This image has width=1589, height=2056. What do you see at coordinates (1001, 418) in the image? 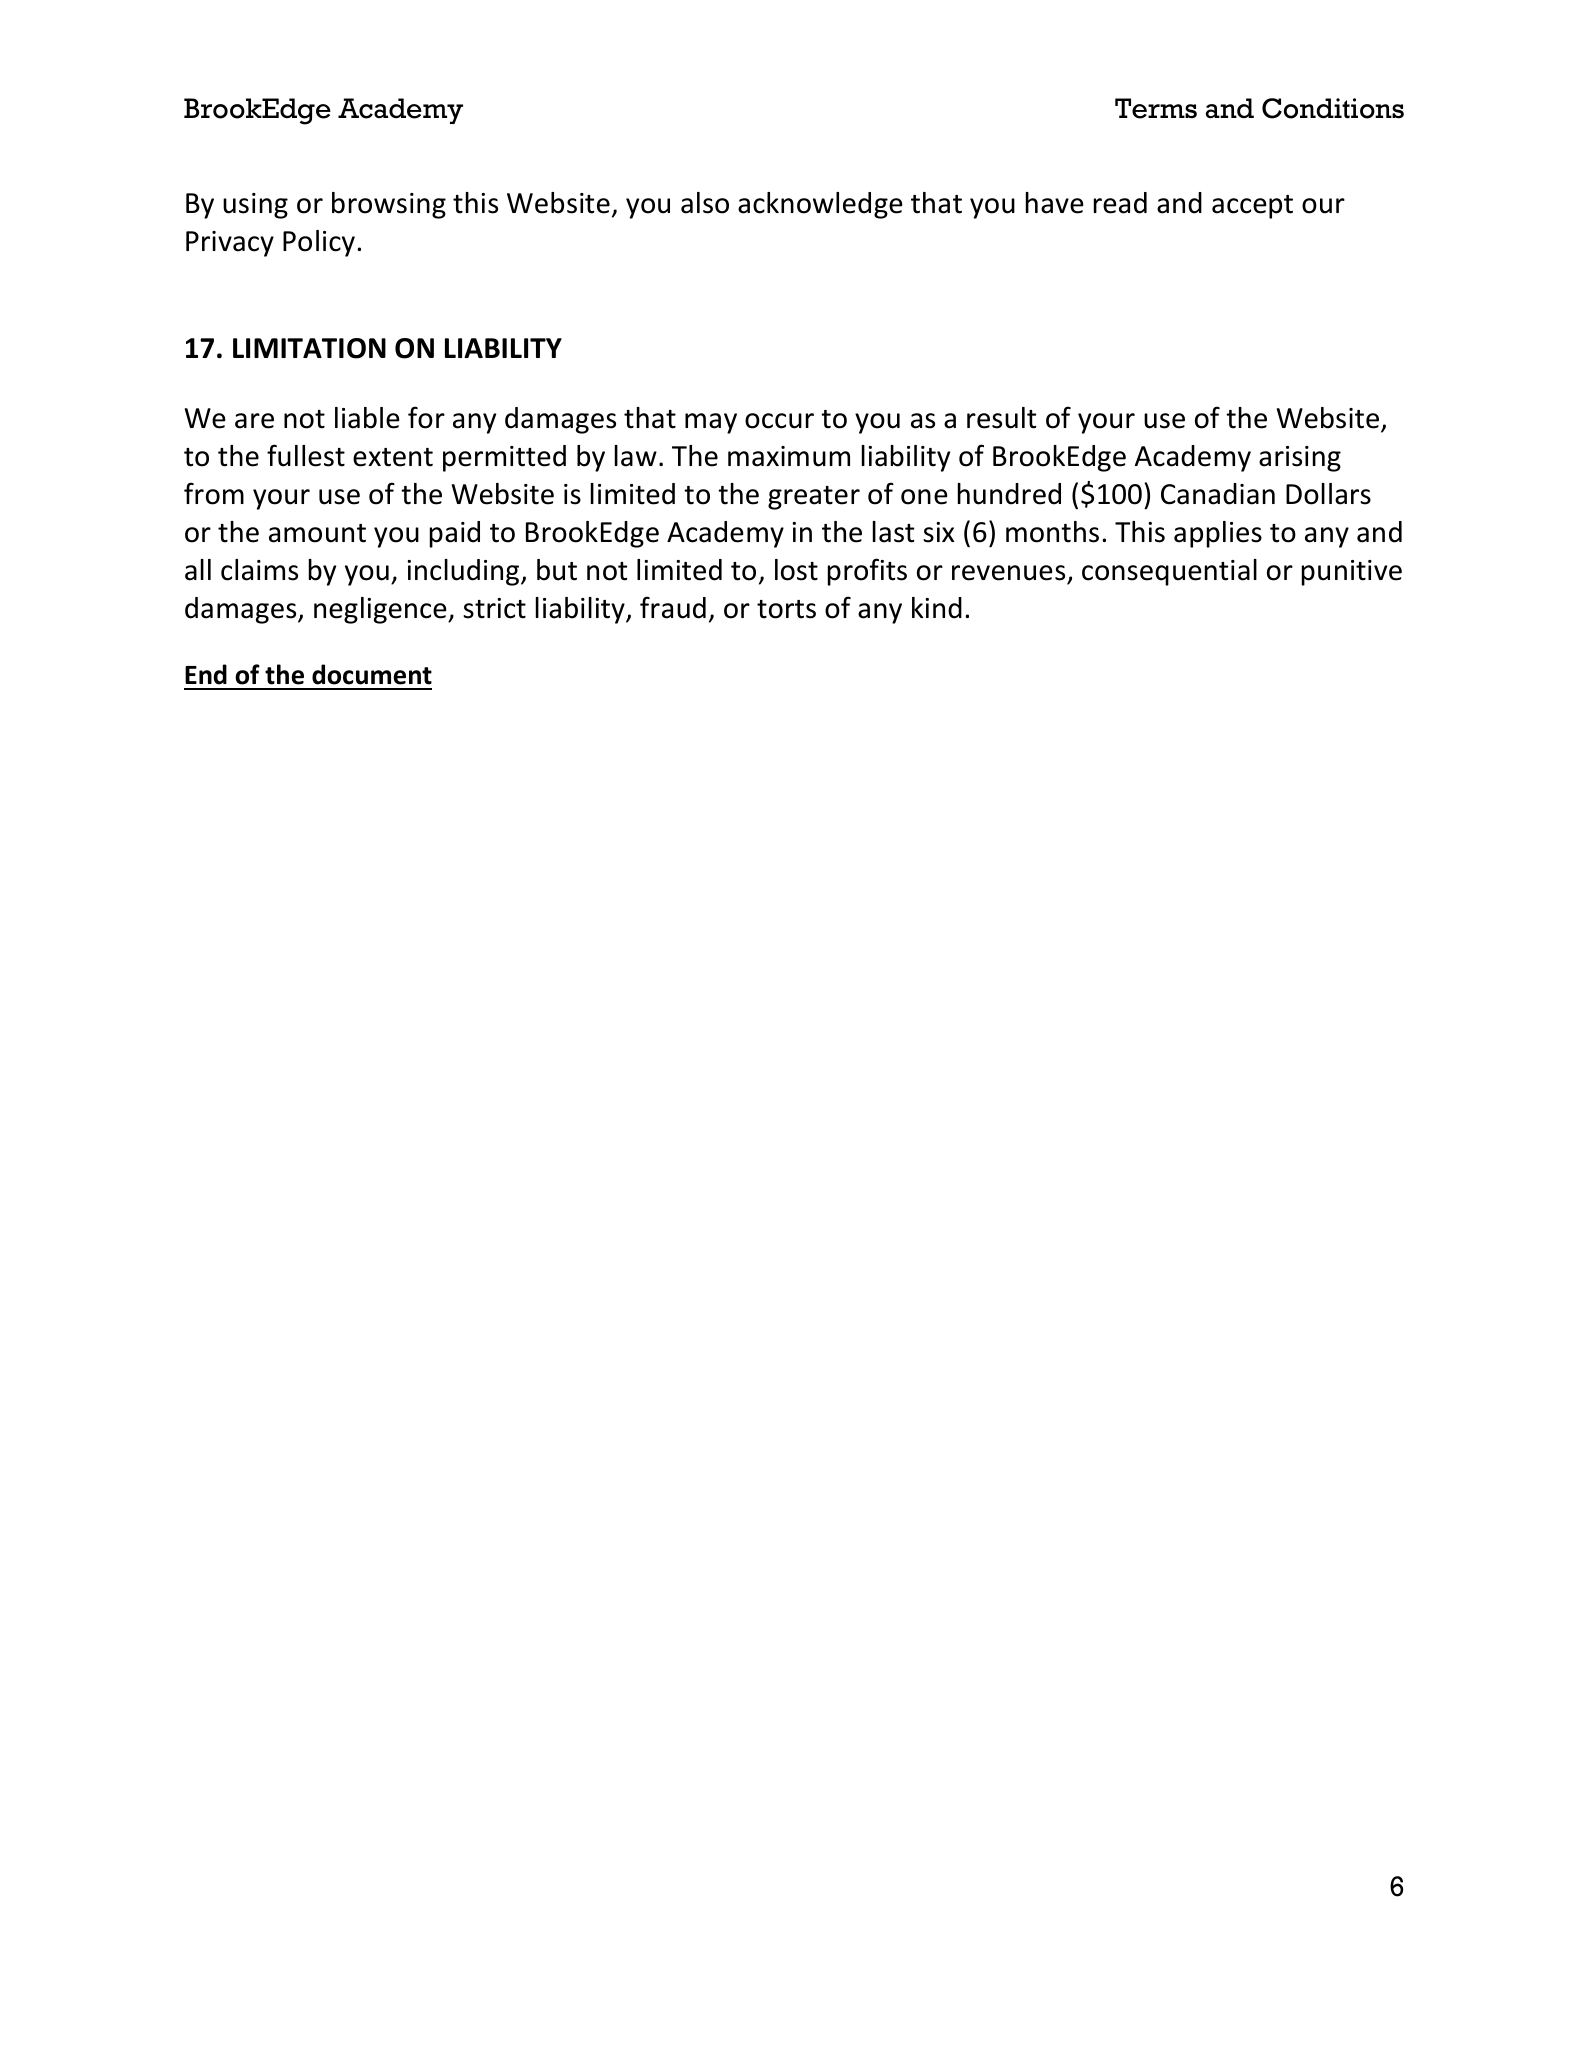
I see `result` at bounding box center [1001, 418].
